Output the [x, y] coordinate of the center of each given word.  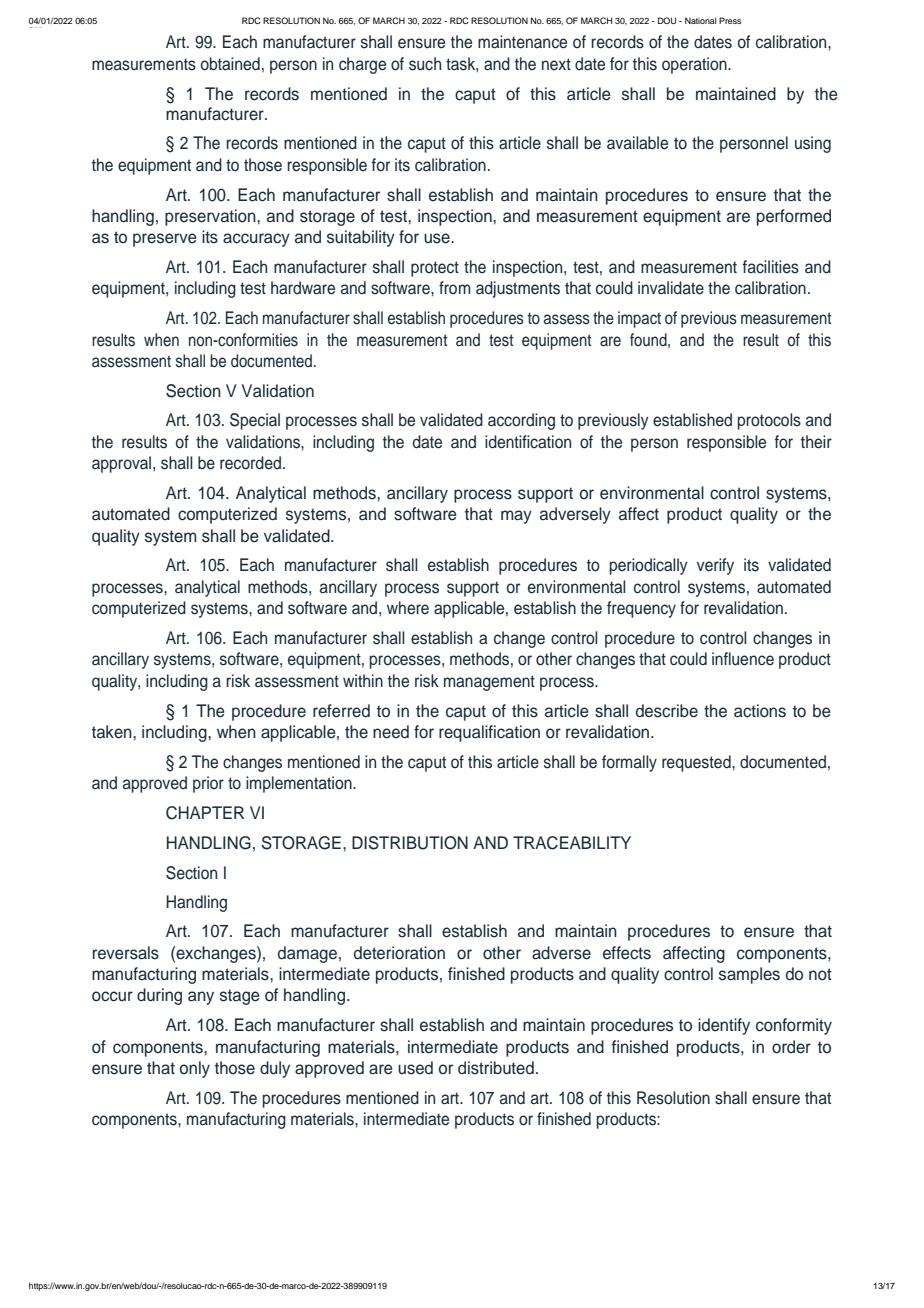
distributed [496, 1068]
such [425, 64]
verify [715, 566]
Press [730, 20]
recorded [250, 463]
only [195, 1069]
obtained [230, 64]
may [516, 517]
